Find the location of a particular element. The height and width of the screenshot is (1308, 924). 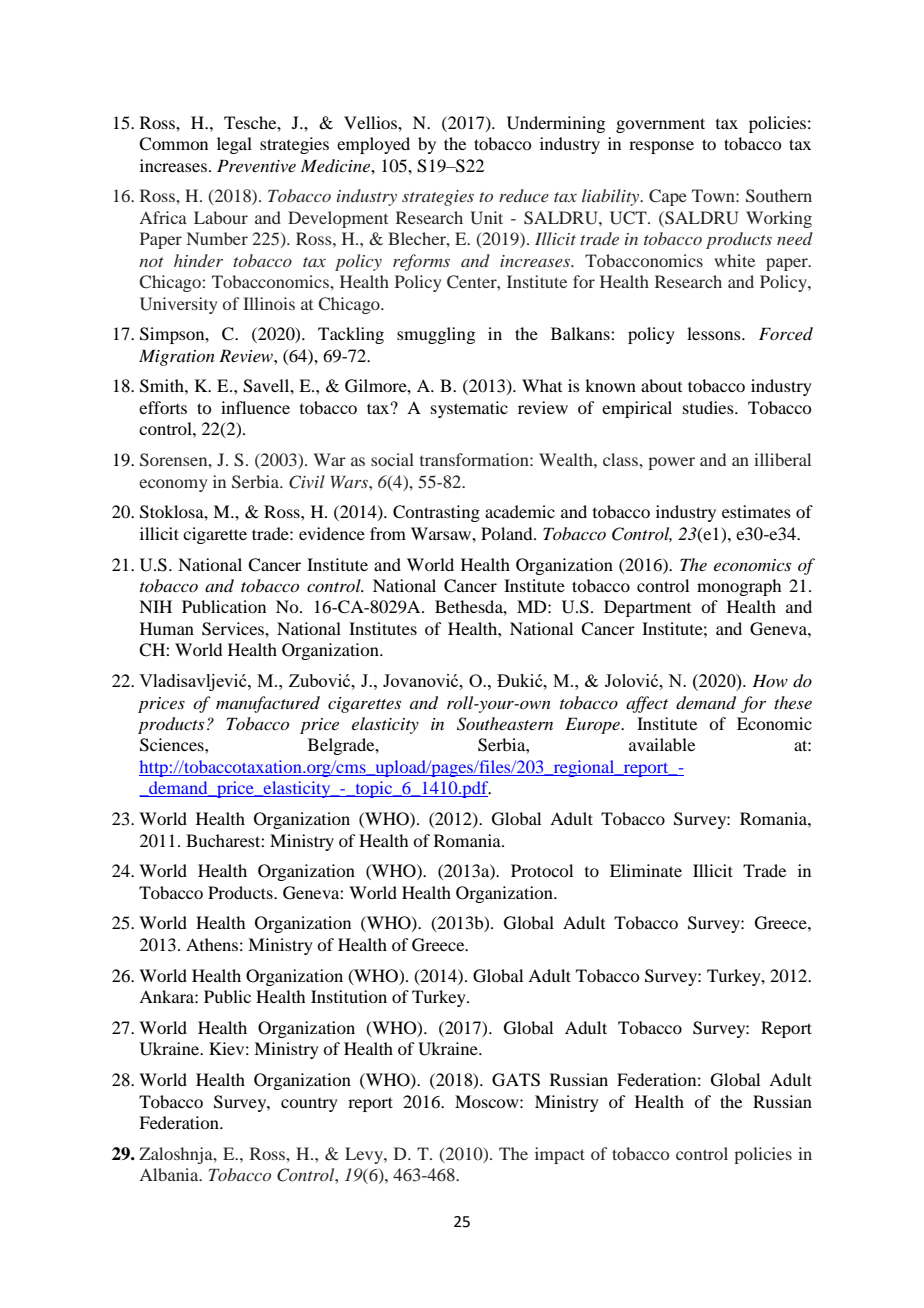

Southeastern is located at coordinates (505, 724).
